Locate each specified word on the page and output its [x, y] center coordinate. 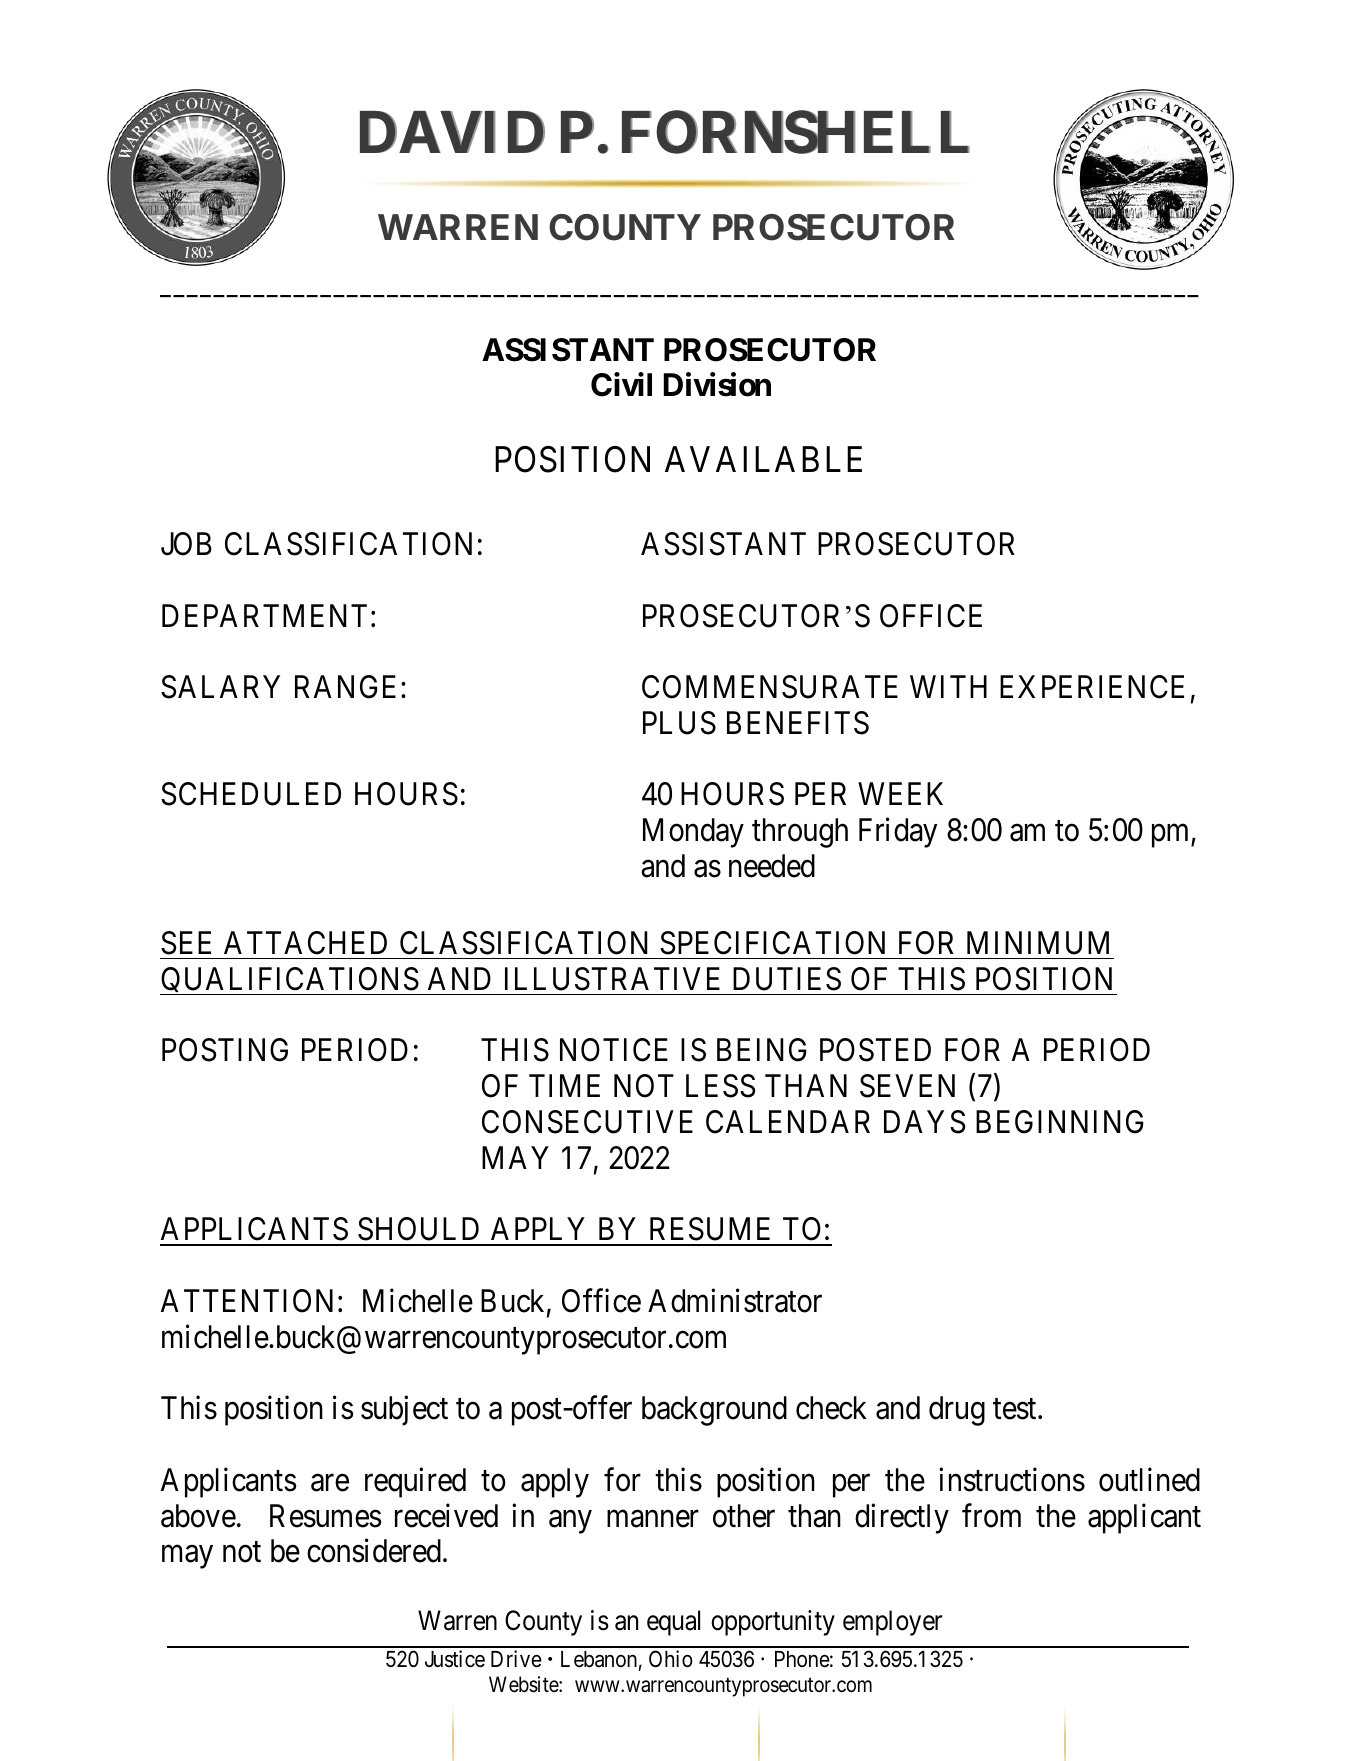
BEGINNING [1060, 1122]
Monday [693, 833]
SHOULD [418, 1229]
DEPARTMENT [264, 615]
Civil [621, 385]
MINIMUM [1038, 943]
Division [717, 385]
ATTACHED [305, 943]
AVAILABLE [763, 459]
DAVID [452, 132]
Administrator [735, 1301]
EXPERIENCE [1092, 687]
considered [374, 1551]
